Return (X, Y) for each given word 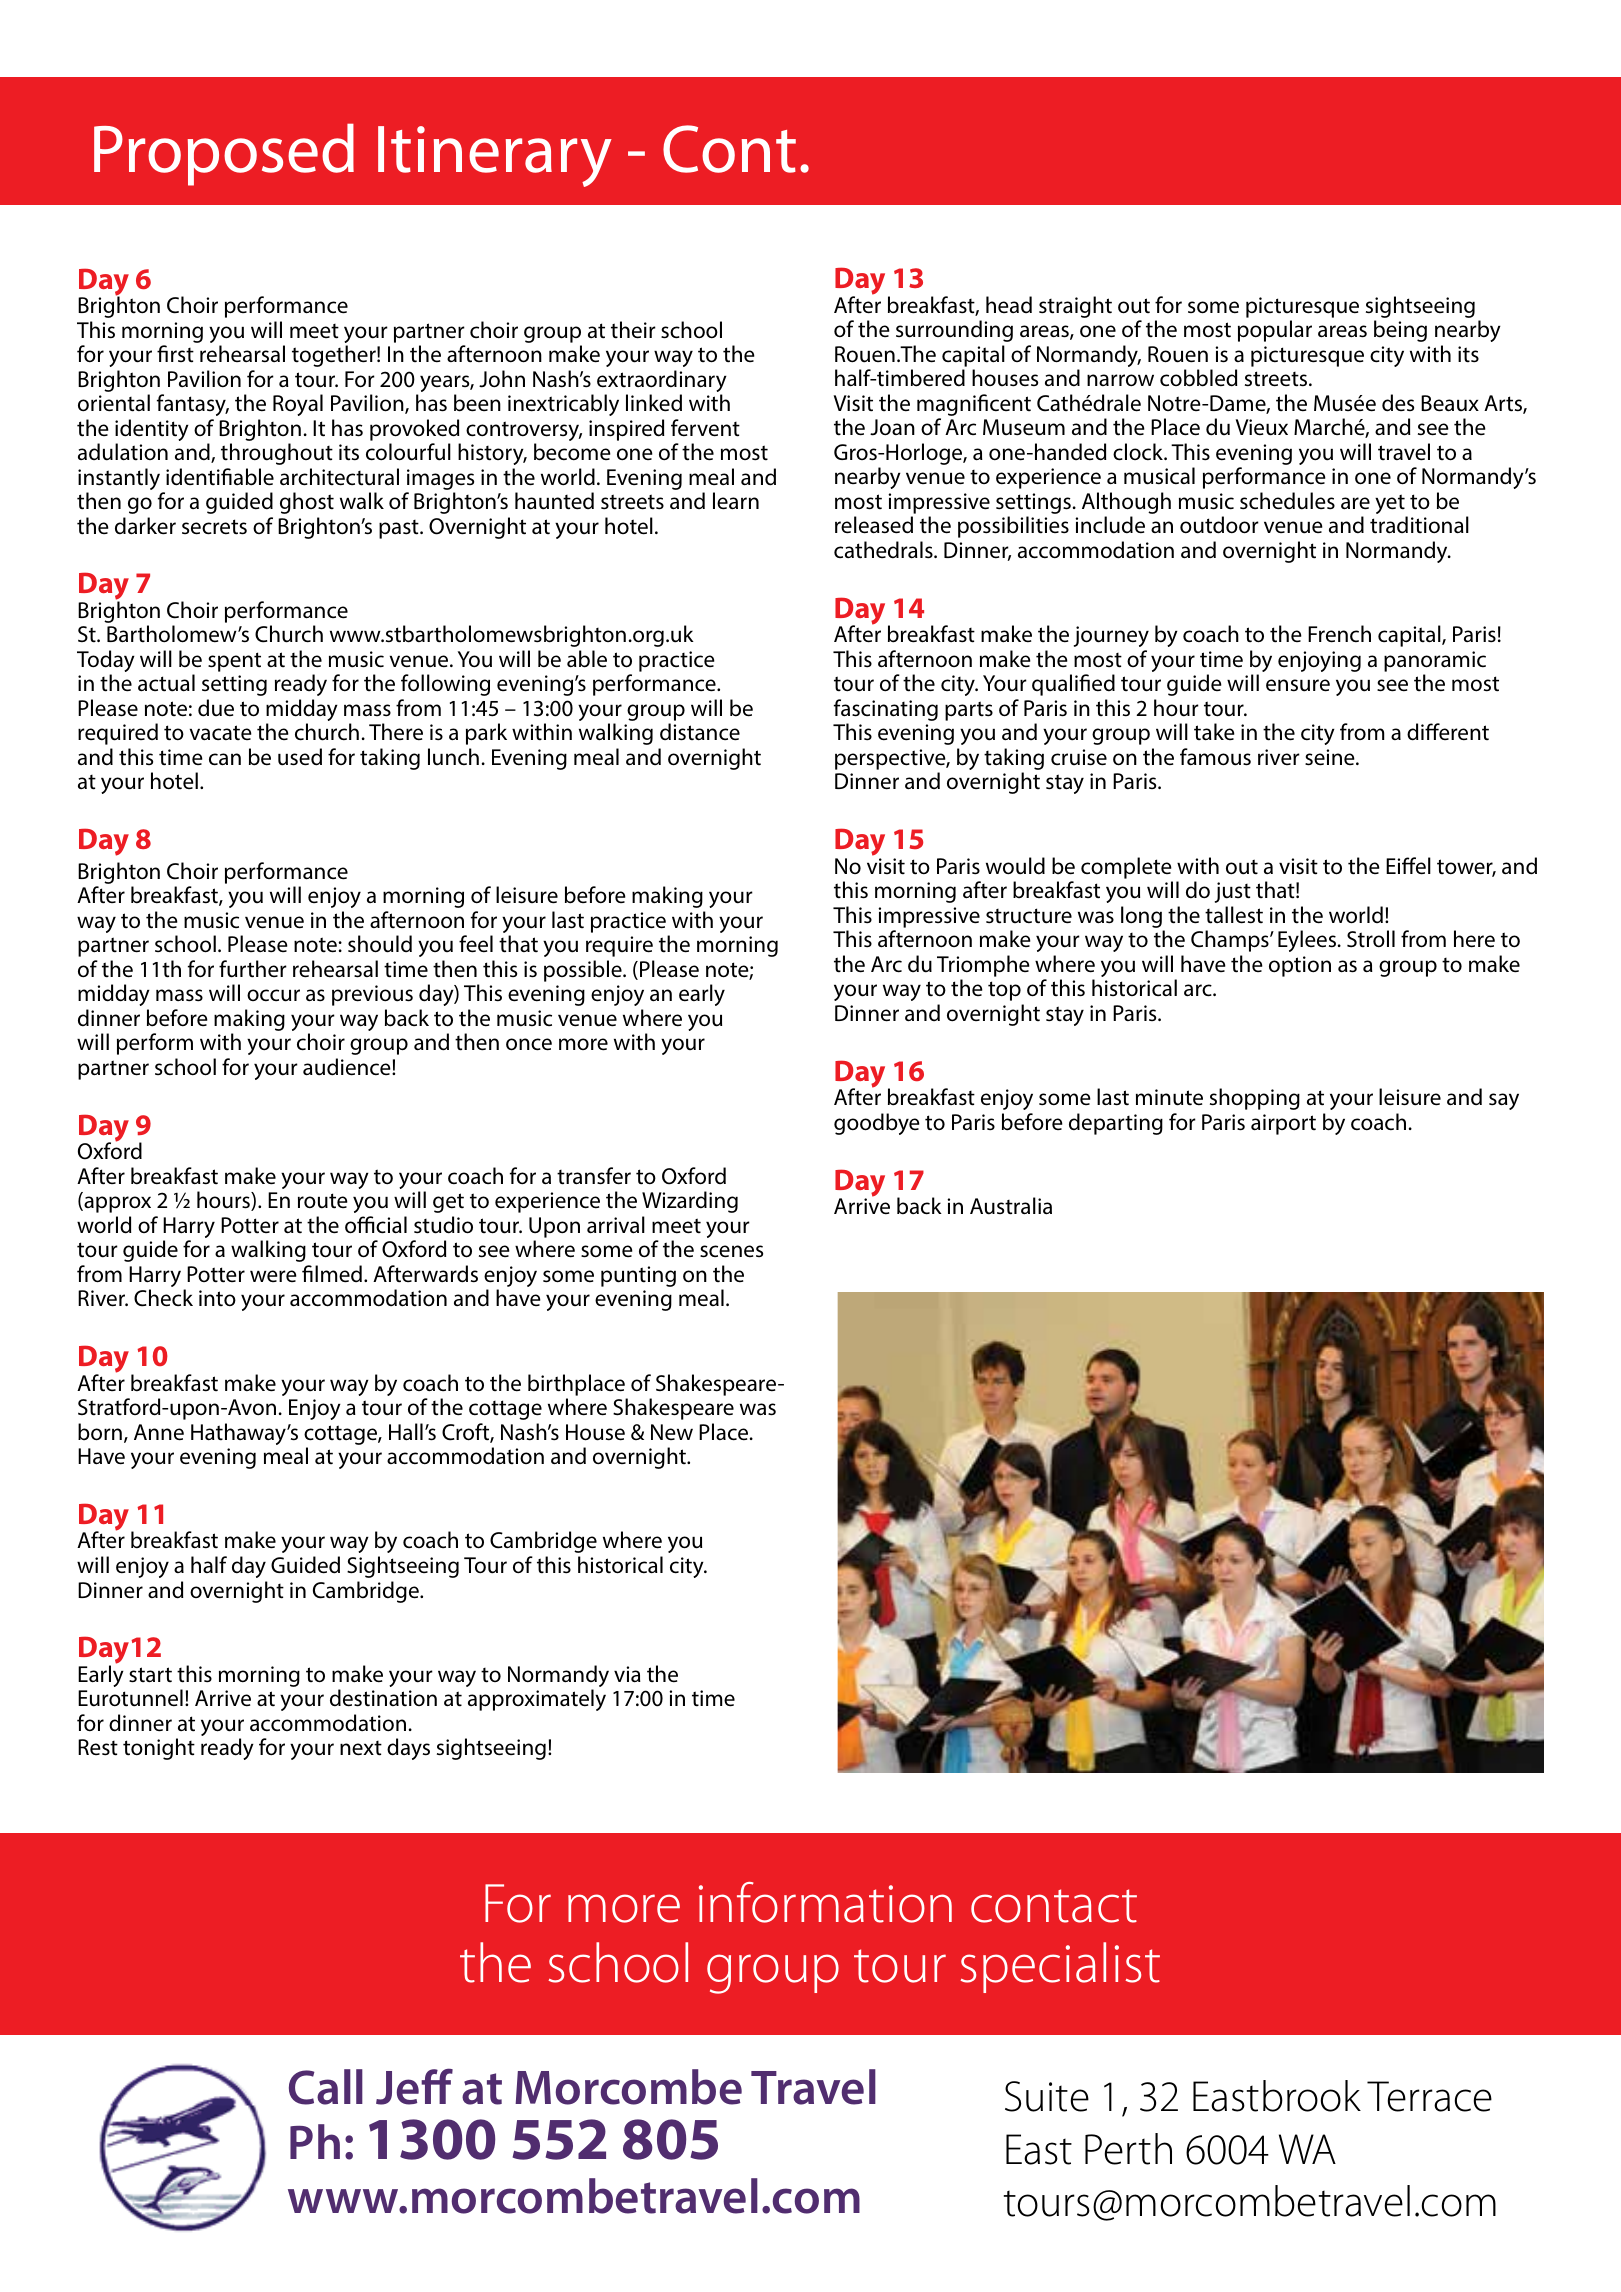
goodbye (877, 1124)
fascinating (886, 711)
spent (234, 662)
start (150, 1675)
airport (1283, 1124)
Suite (1047, 2096)
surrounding (954, 331)
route (323, 1201)
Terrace (1429, 2096)
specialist (1060, 1967)
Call (326, 2087)
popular (1275, 331)
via (627, 1674)
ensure (1298, 685)
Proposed (224, 154)
